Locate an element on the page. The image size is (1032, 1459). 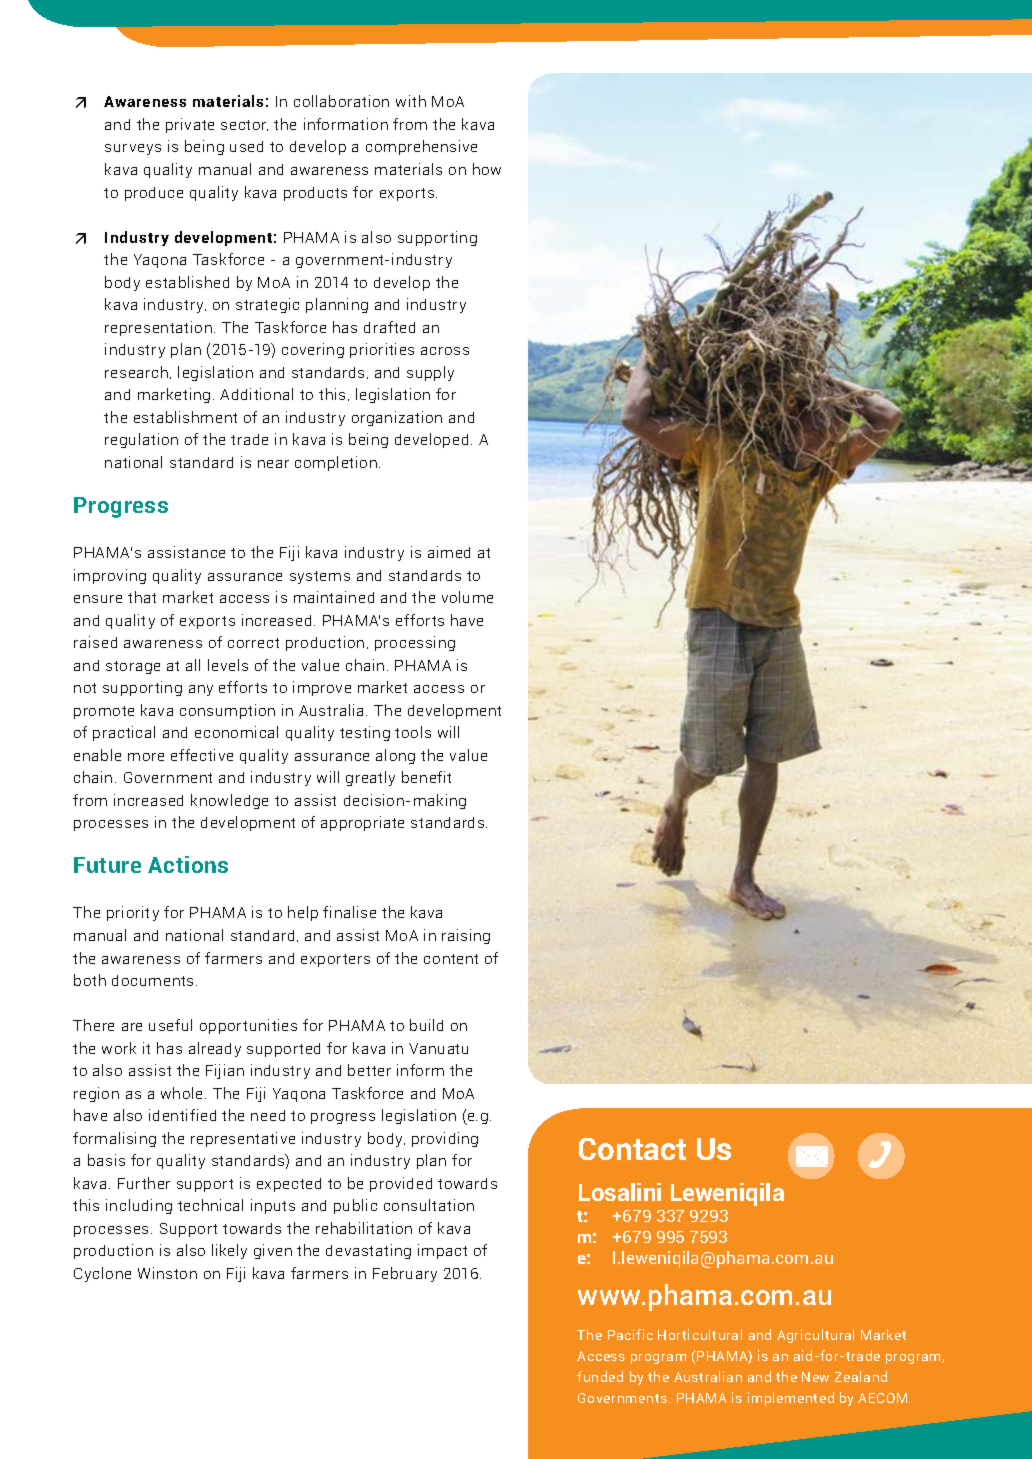
establishment is located at coordinates (185, 417).
